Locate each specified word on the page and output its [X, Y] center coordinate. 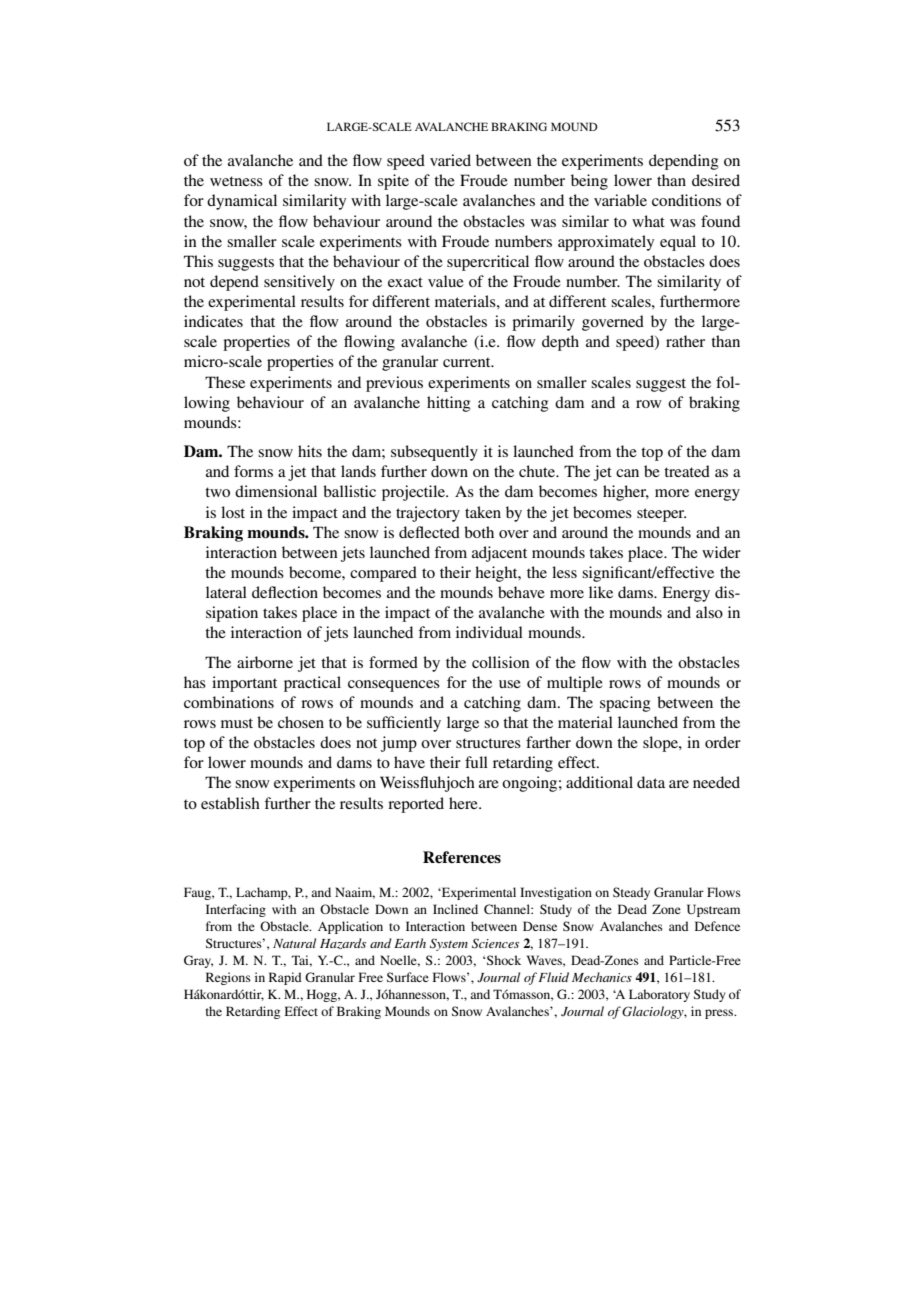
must [237, 723]
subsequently [434, 453]
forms [253, 471]
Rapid [285, 978]
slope [661, 744]
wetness [236, 181]
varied [450, 160]
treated [687, 471]
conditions [686, 200]
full [476, 762]
